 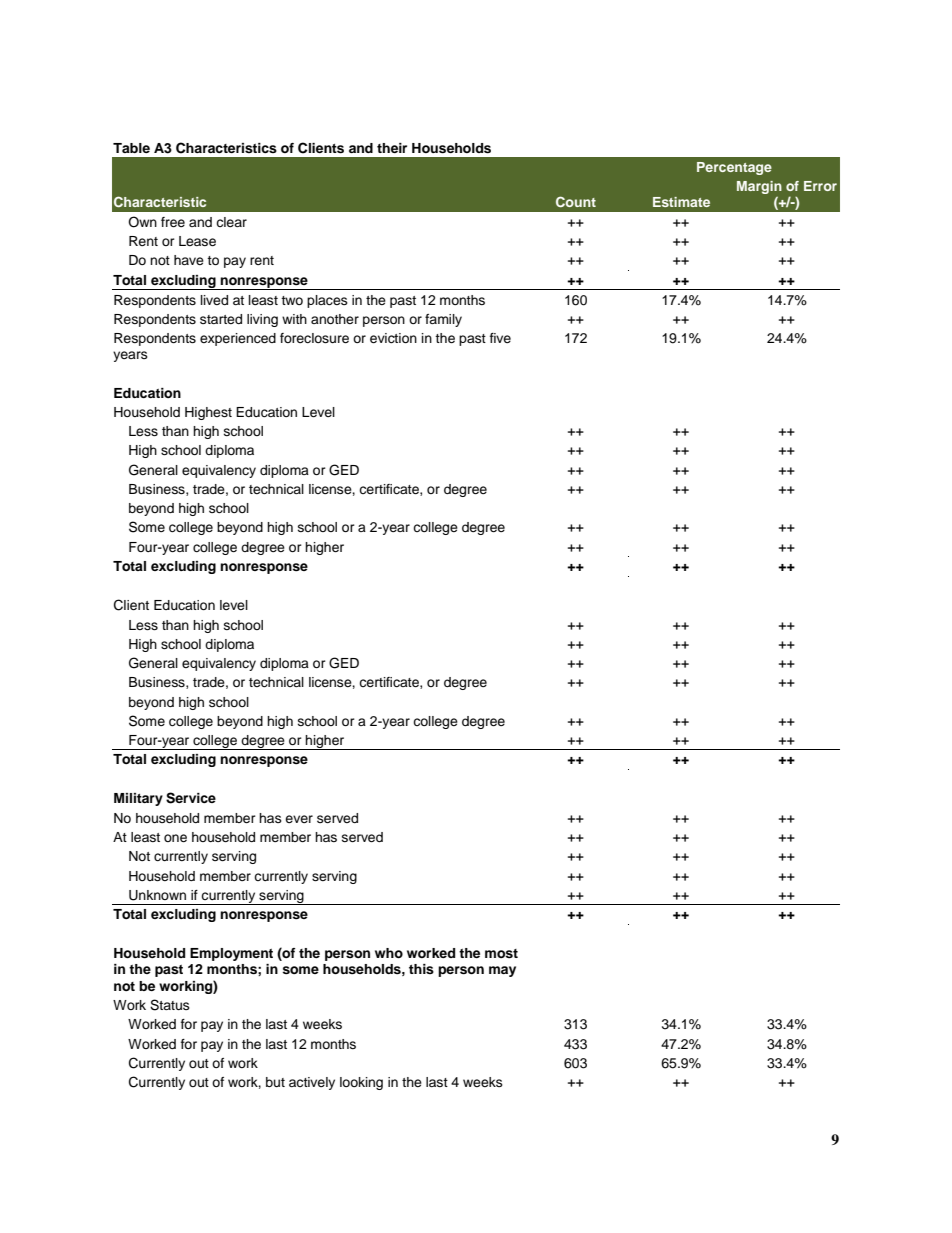 I want to click on looking, so click(x=361, y=1083).
